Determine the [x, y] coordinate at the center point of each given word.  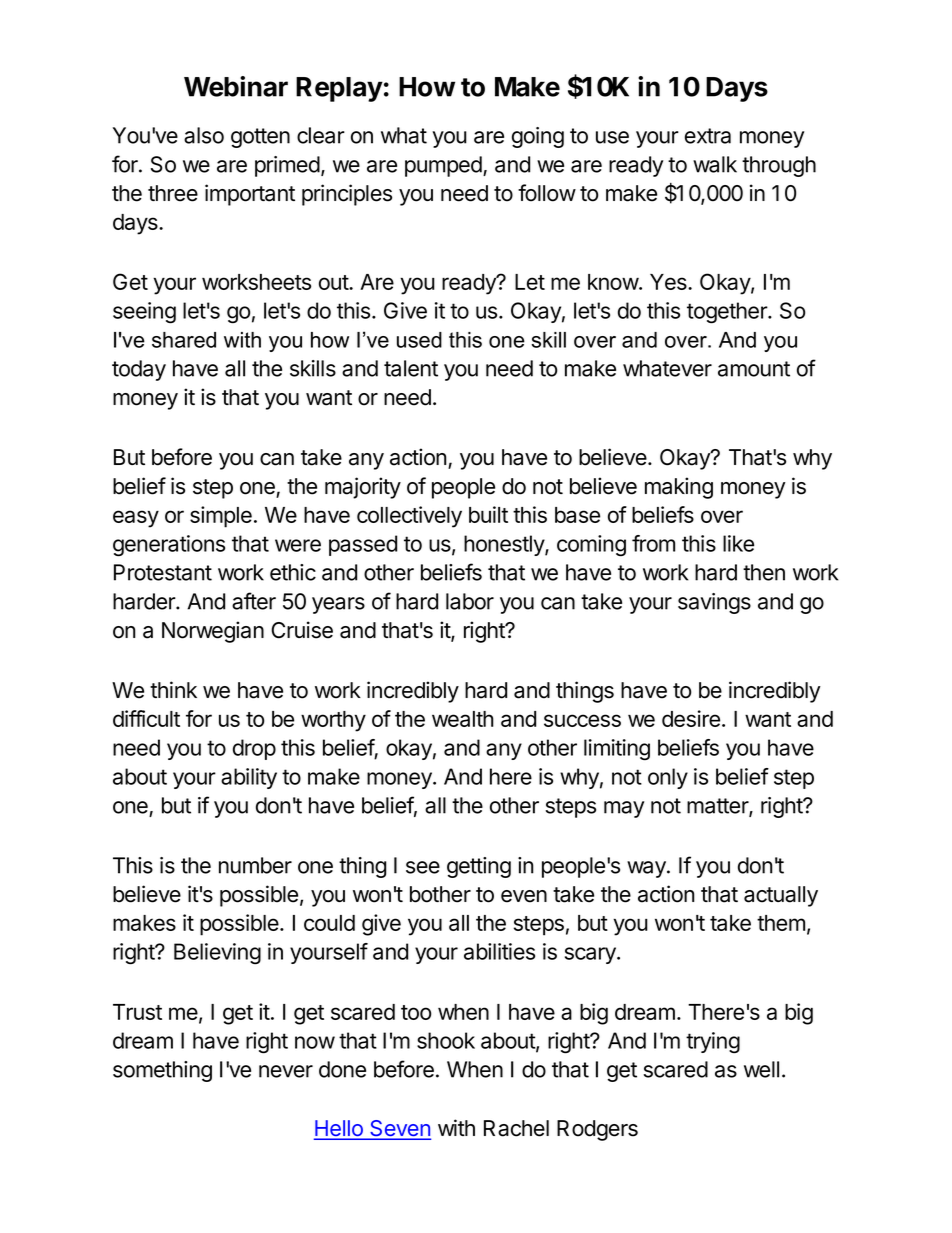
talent [411, 368]
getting [479, 867]
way [647, 869]
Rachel [516, 1128]
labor [470, 601]
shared [184, 340]
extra [708, 136]
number [255, 865]
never [286, 1071]
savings [714, 603]
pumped [444, 166]
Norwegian [213, 632]
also [204, 135]
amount [754, 369]
